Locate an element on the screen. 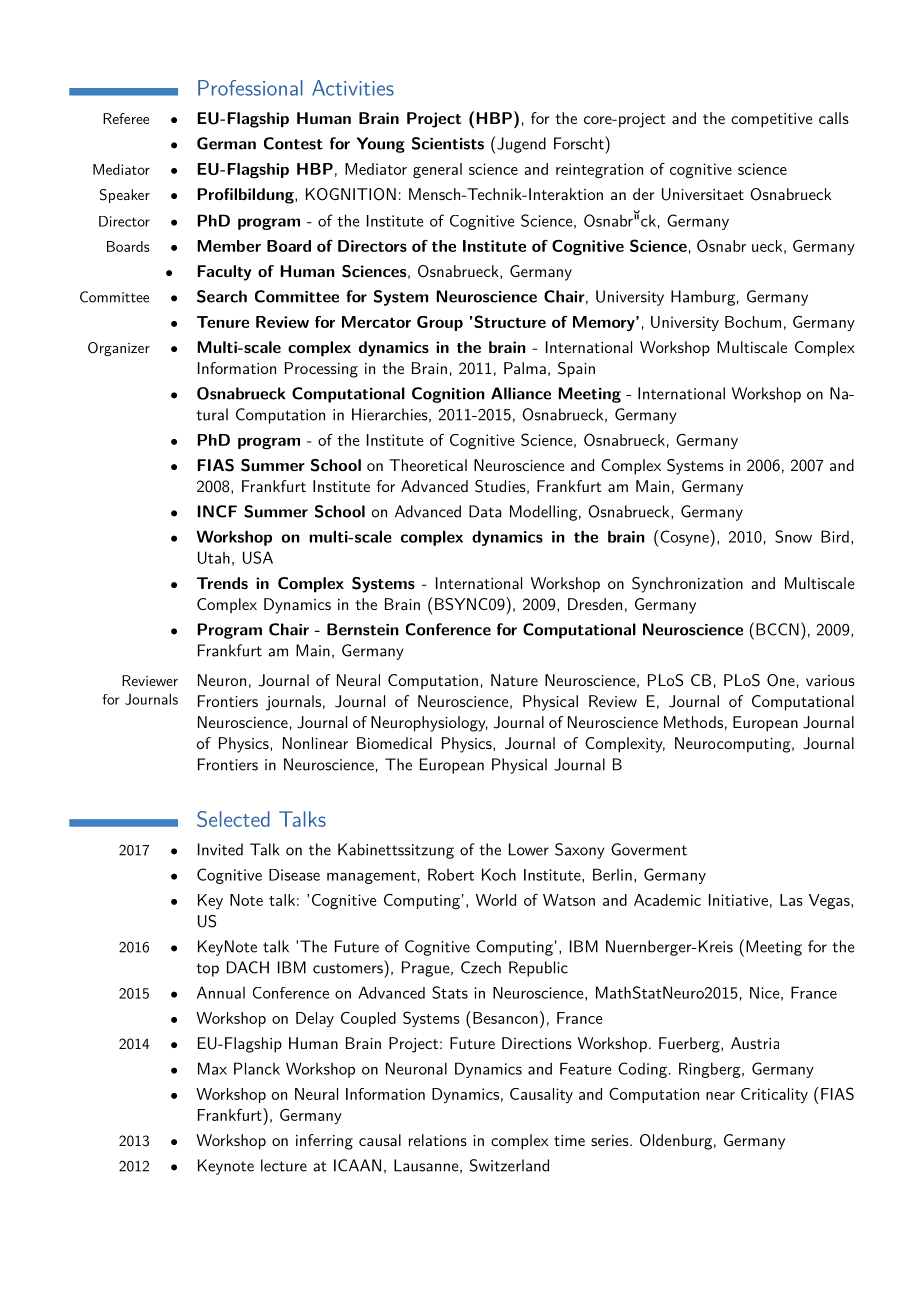 The height and width of the screenshot is (1308, 924). Trends is located at coordinates (222, 583).
